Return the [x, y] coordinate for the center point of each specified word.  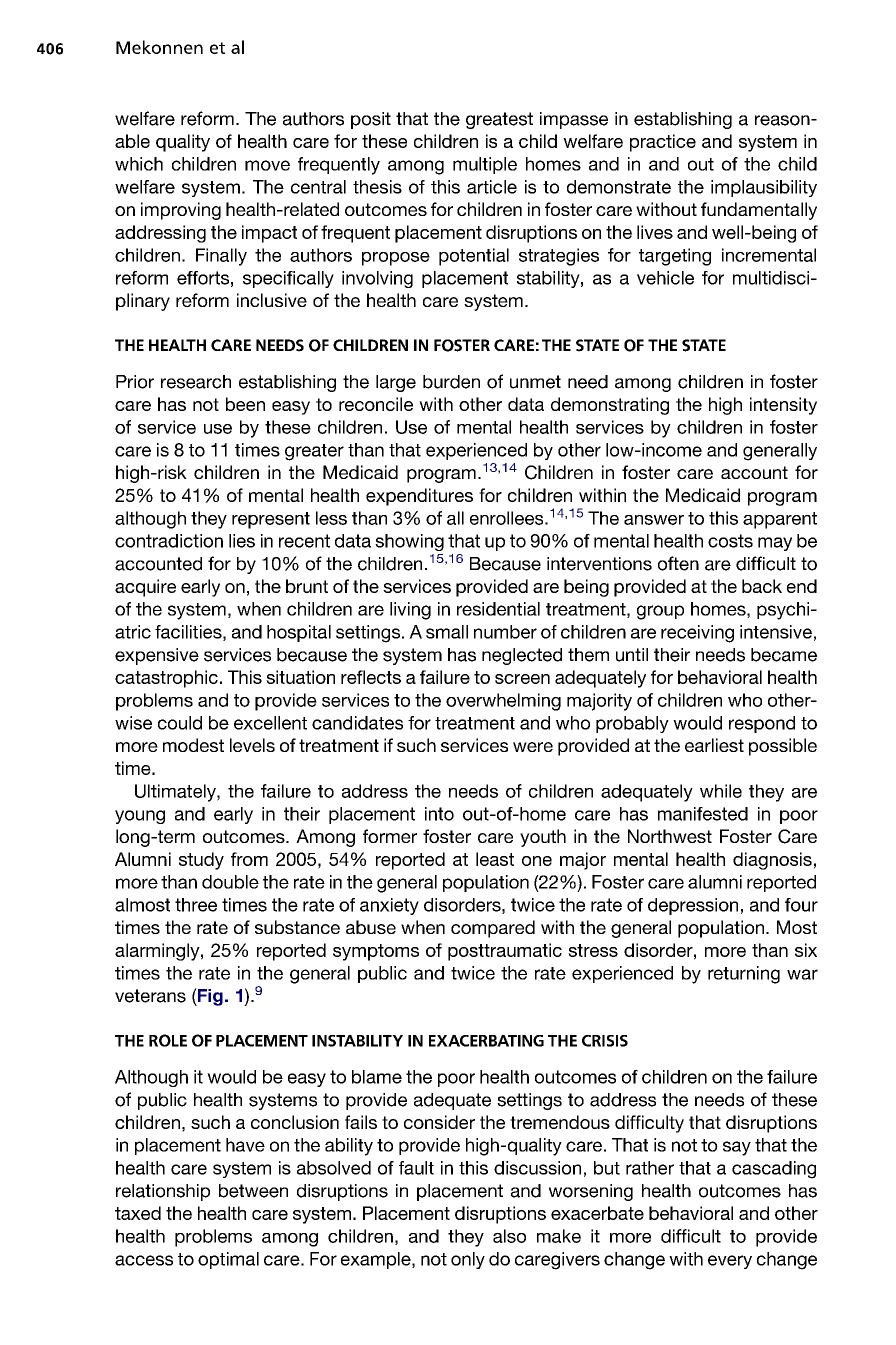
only [468, 1260]
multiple [485, 165]
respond [762, 724]
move [267, 165]
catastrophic [166, 679]
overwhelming [503, 702]
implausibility [764, 188]
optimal [228, 1260]
